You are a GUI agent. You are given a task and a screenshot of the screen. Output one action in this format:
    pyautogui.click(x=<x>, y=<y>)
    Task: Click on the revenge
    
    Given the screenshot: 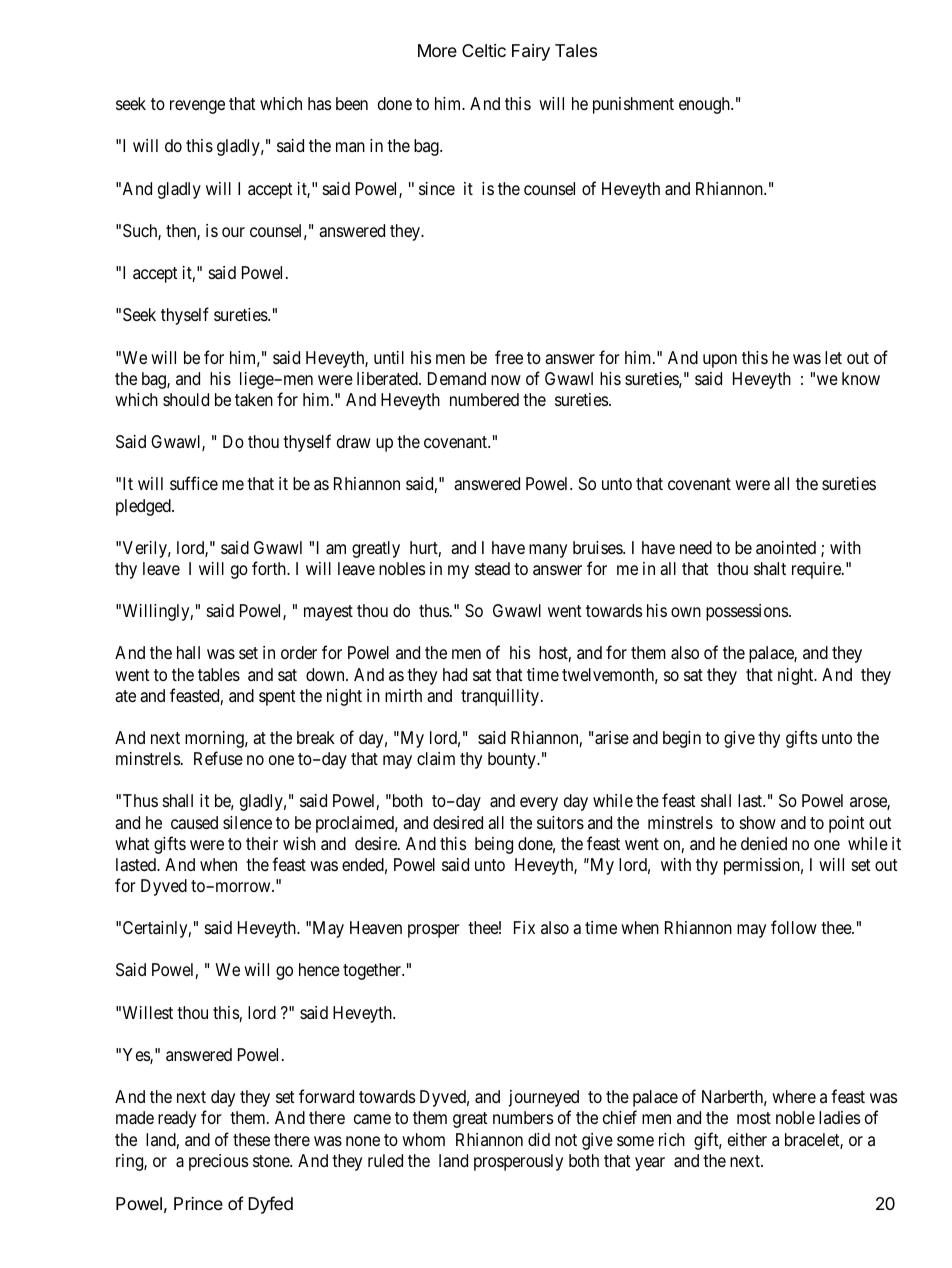 What is the action you would take?
    pyautogui.click(x=197, y=107)
